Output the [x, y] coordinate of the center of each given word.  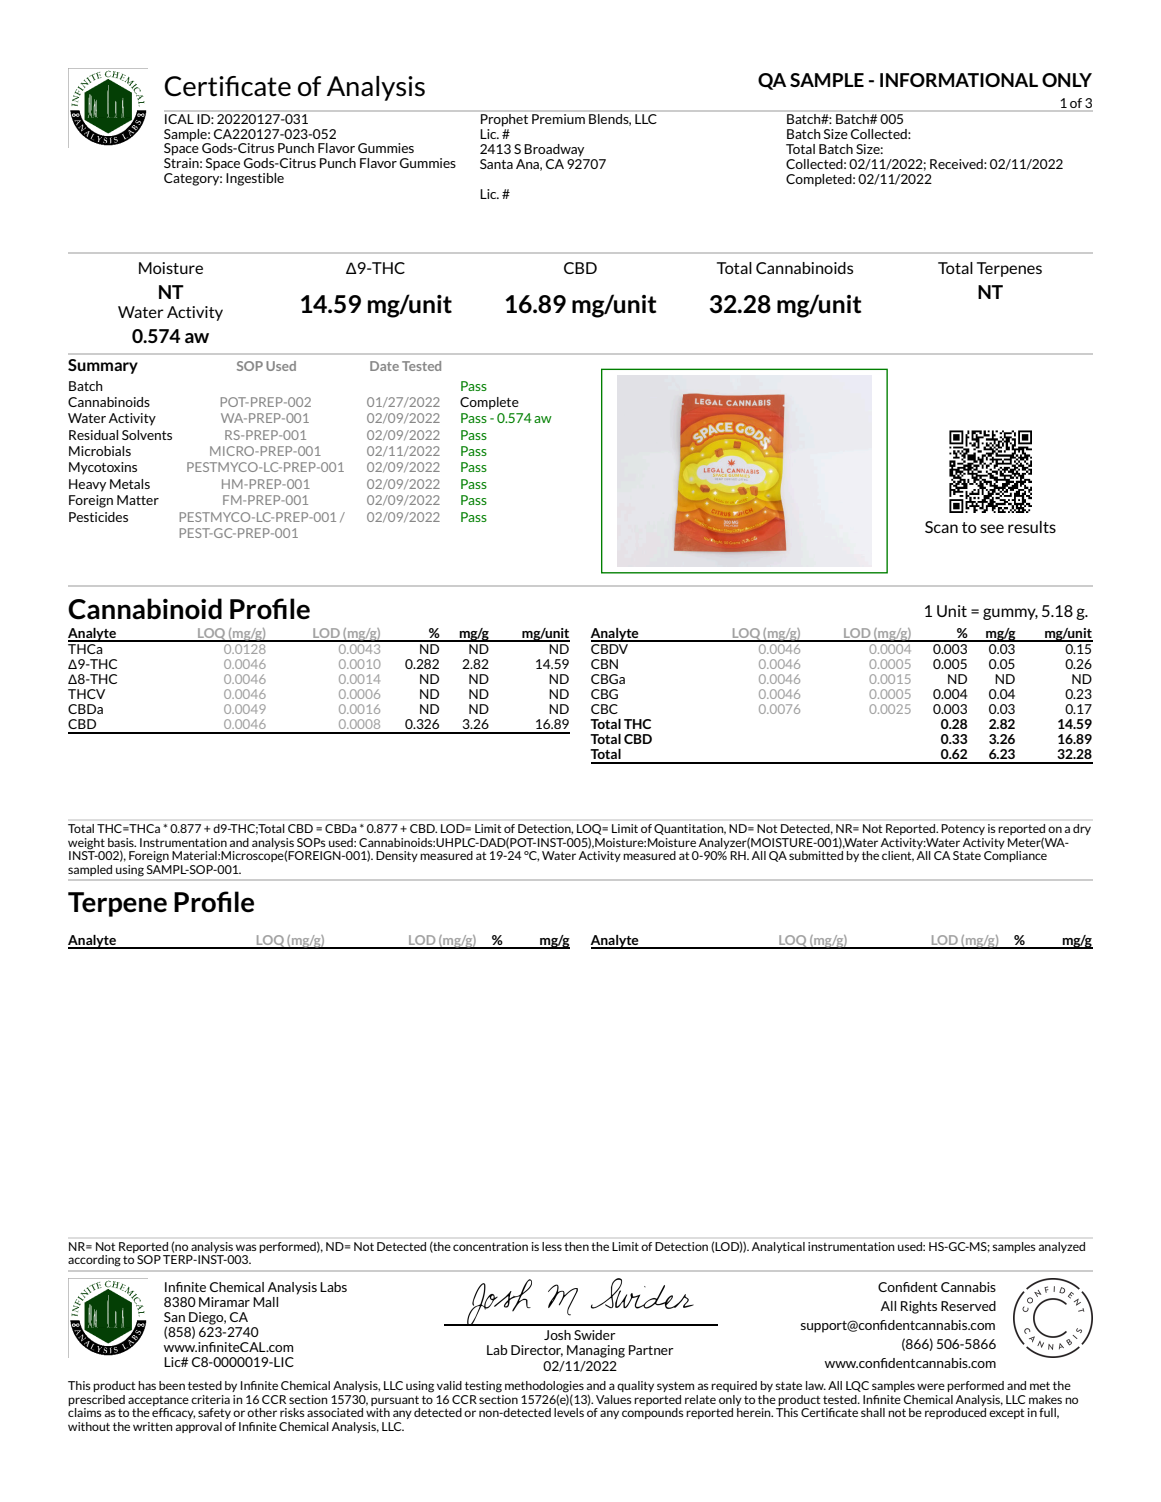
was [246, 1247]
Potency [963, 829]
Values [614, 1399]
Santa [496, 164]
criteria [210, 1399]
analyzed [1062, 1247]
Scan [941, 527]
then [576, 1246]
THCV [86, 694]
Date [384, 366]
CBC [604, 709]
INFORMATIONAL [959, 80]
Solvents [147, 435]
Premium [558, 119]
